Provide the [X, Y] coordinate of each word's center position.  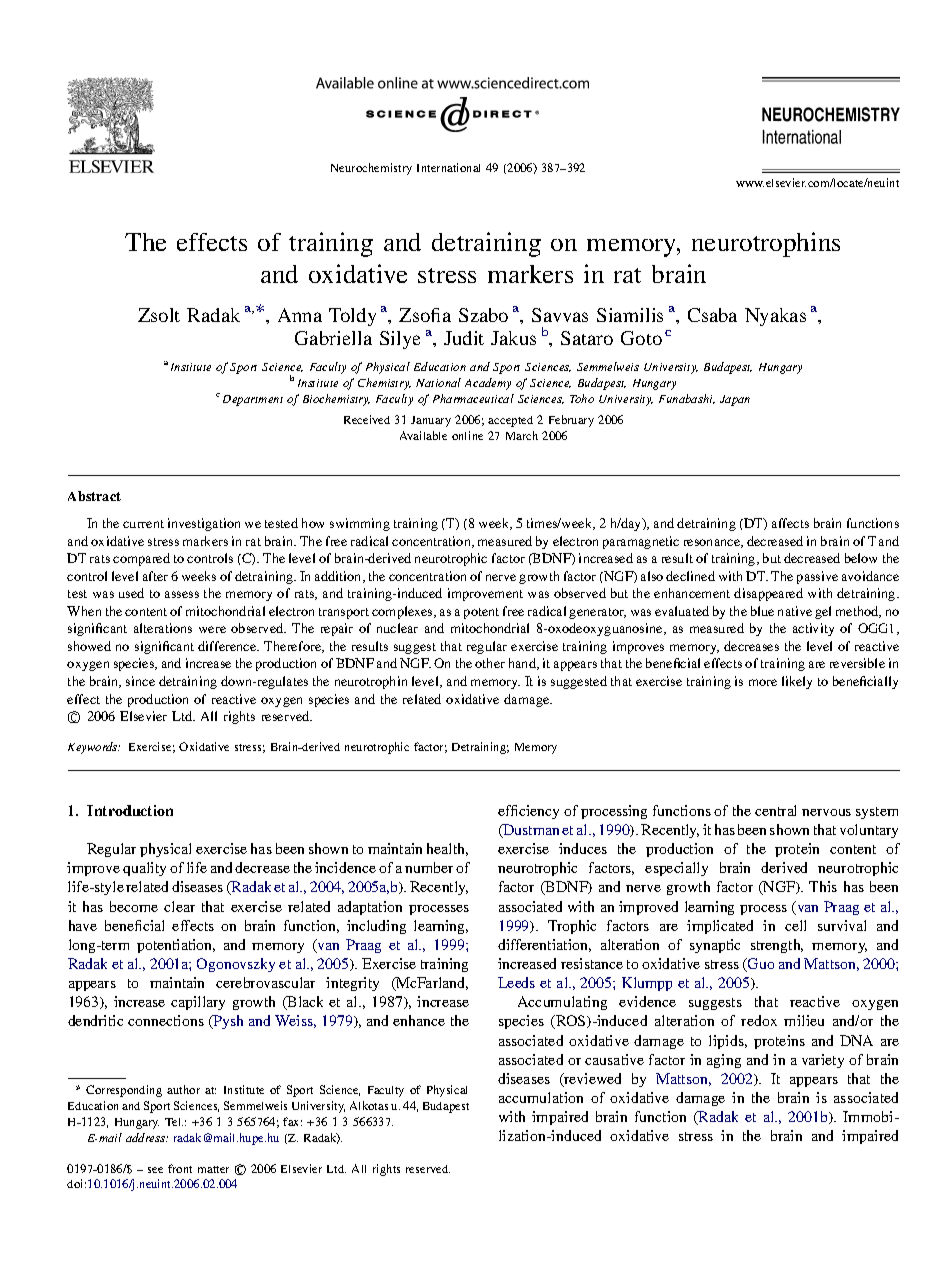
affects [790, 523]
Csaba [712, 315]
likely [797, 682]
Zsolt [159, 315]
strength [777, 946]
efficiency [528, 812]
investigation [204, 524]
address [146, 1137]
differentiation [544, 945]
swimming [360, 524]
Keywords [94, 748]
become [134, 906]
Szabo [483, 315]
